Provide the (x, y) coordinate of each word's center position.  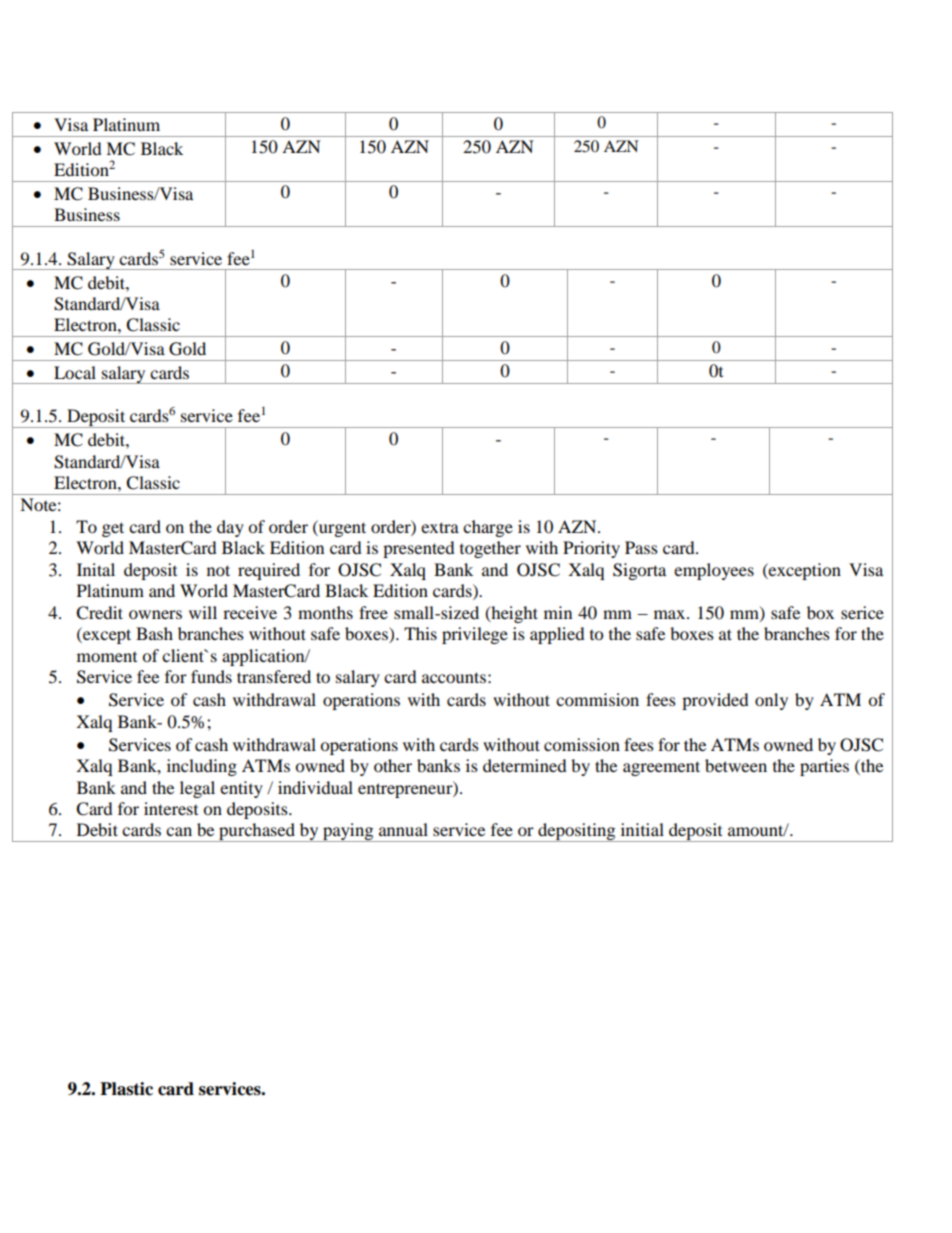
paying (348, 832)
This (420, 633)
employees (714, 571)
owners (155, 614)
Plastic (126, 1089)
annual (403, 829)
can (179, 831)
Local (75, 372)
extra (440, 527)
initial (642, 829)
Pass (641, 547)
